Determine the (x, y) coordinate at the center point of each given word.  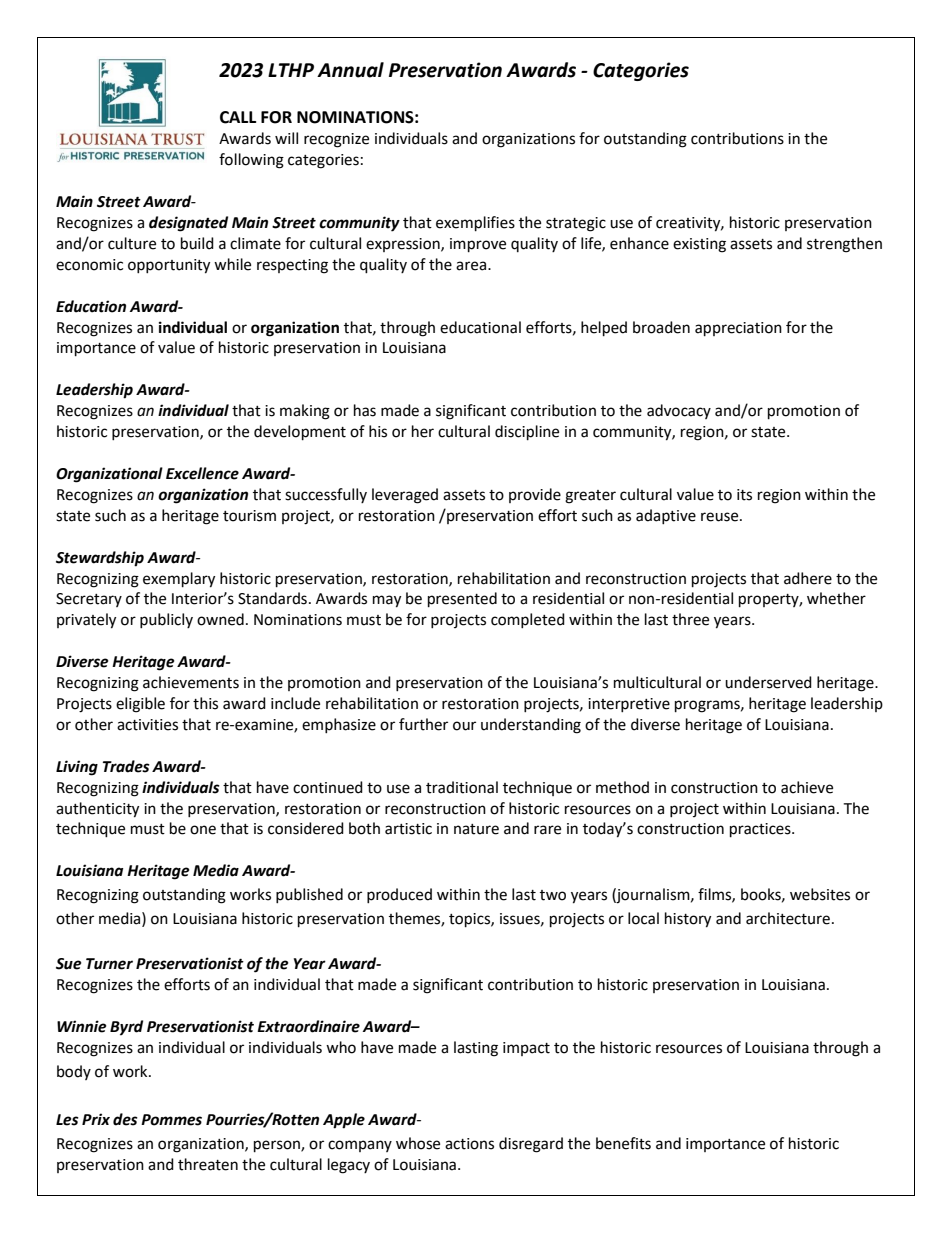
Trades (126, 766)
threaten (208, 1164)
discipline (527, 433)
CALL (238, 117)
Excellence (202, 473)
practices (761, 830)
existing (699, 245)
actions (469, 1144)
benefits (623, 1143)
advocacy (679, 411)
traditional (462, 787)
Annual (350, 70)
